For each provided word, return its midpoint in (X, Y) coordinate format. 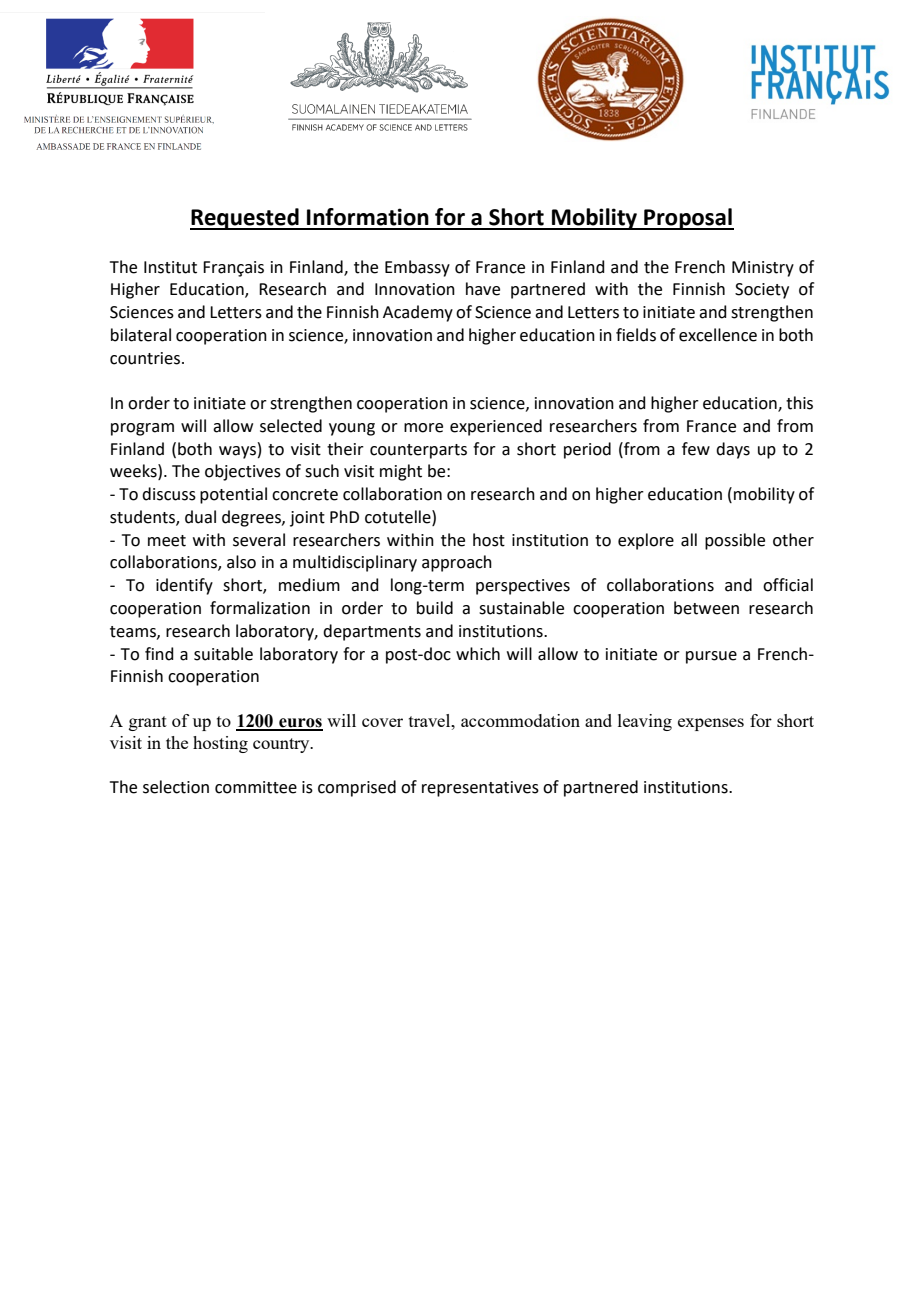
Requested (245, 219)
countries (146, 358)
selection (176, 787)
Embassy (417, 268)
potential (233, 495)
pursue (711, 657)
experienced (496, 427)
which (478, 654)
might (401, 472)
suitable (223, 654)
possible (735, 541)
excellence (718, 335)
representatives (480, 789)
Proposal (688, 219)
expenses (711, 724)
